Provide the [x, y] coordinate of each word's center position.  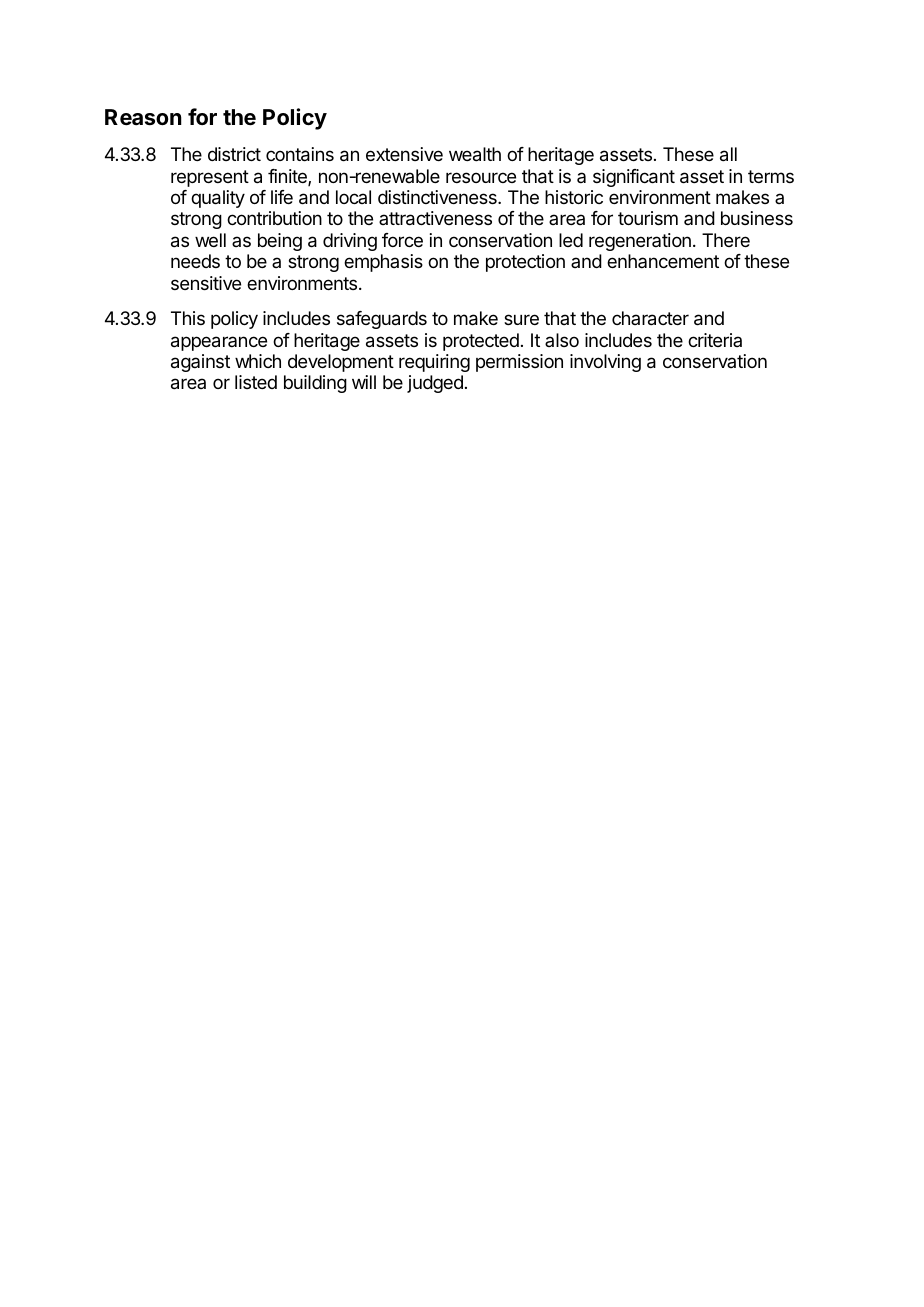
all [728, 154]
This [188, 318]
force [402, 240]
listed [256, 382]
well [210, 240]
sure [521, 319]
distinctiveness [438, 197]
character [650, 318]
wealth [475, 154]
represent [210, 178]
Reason [143, 117]
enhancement [663, 261]
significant [634, 178]
